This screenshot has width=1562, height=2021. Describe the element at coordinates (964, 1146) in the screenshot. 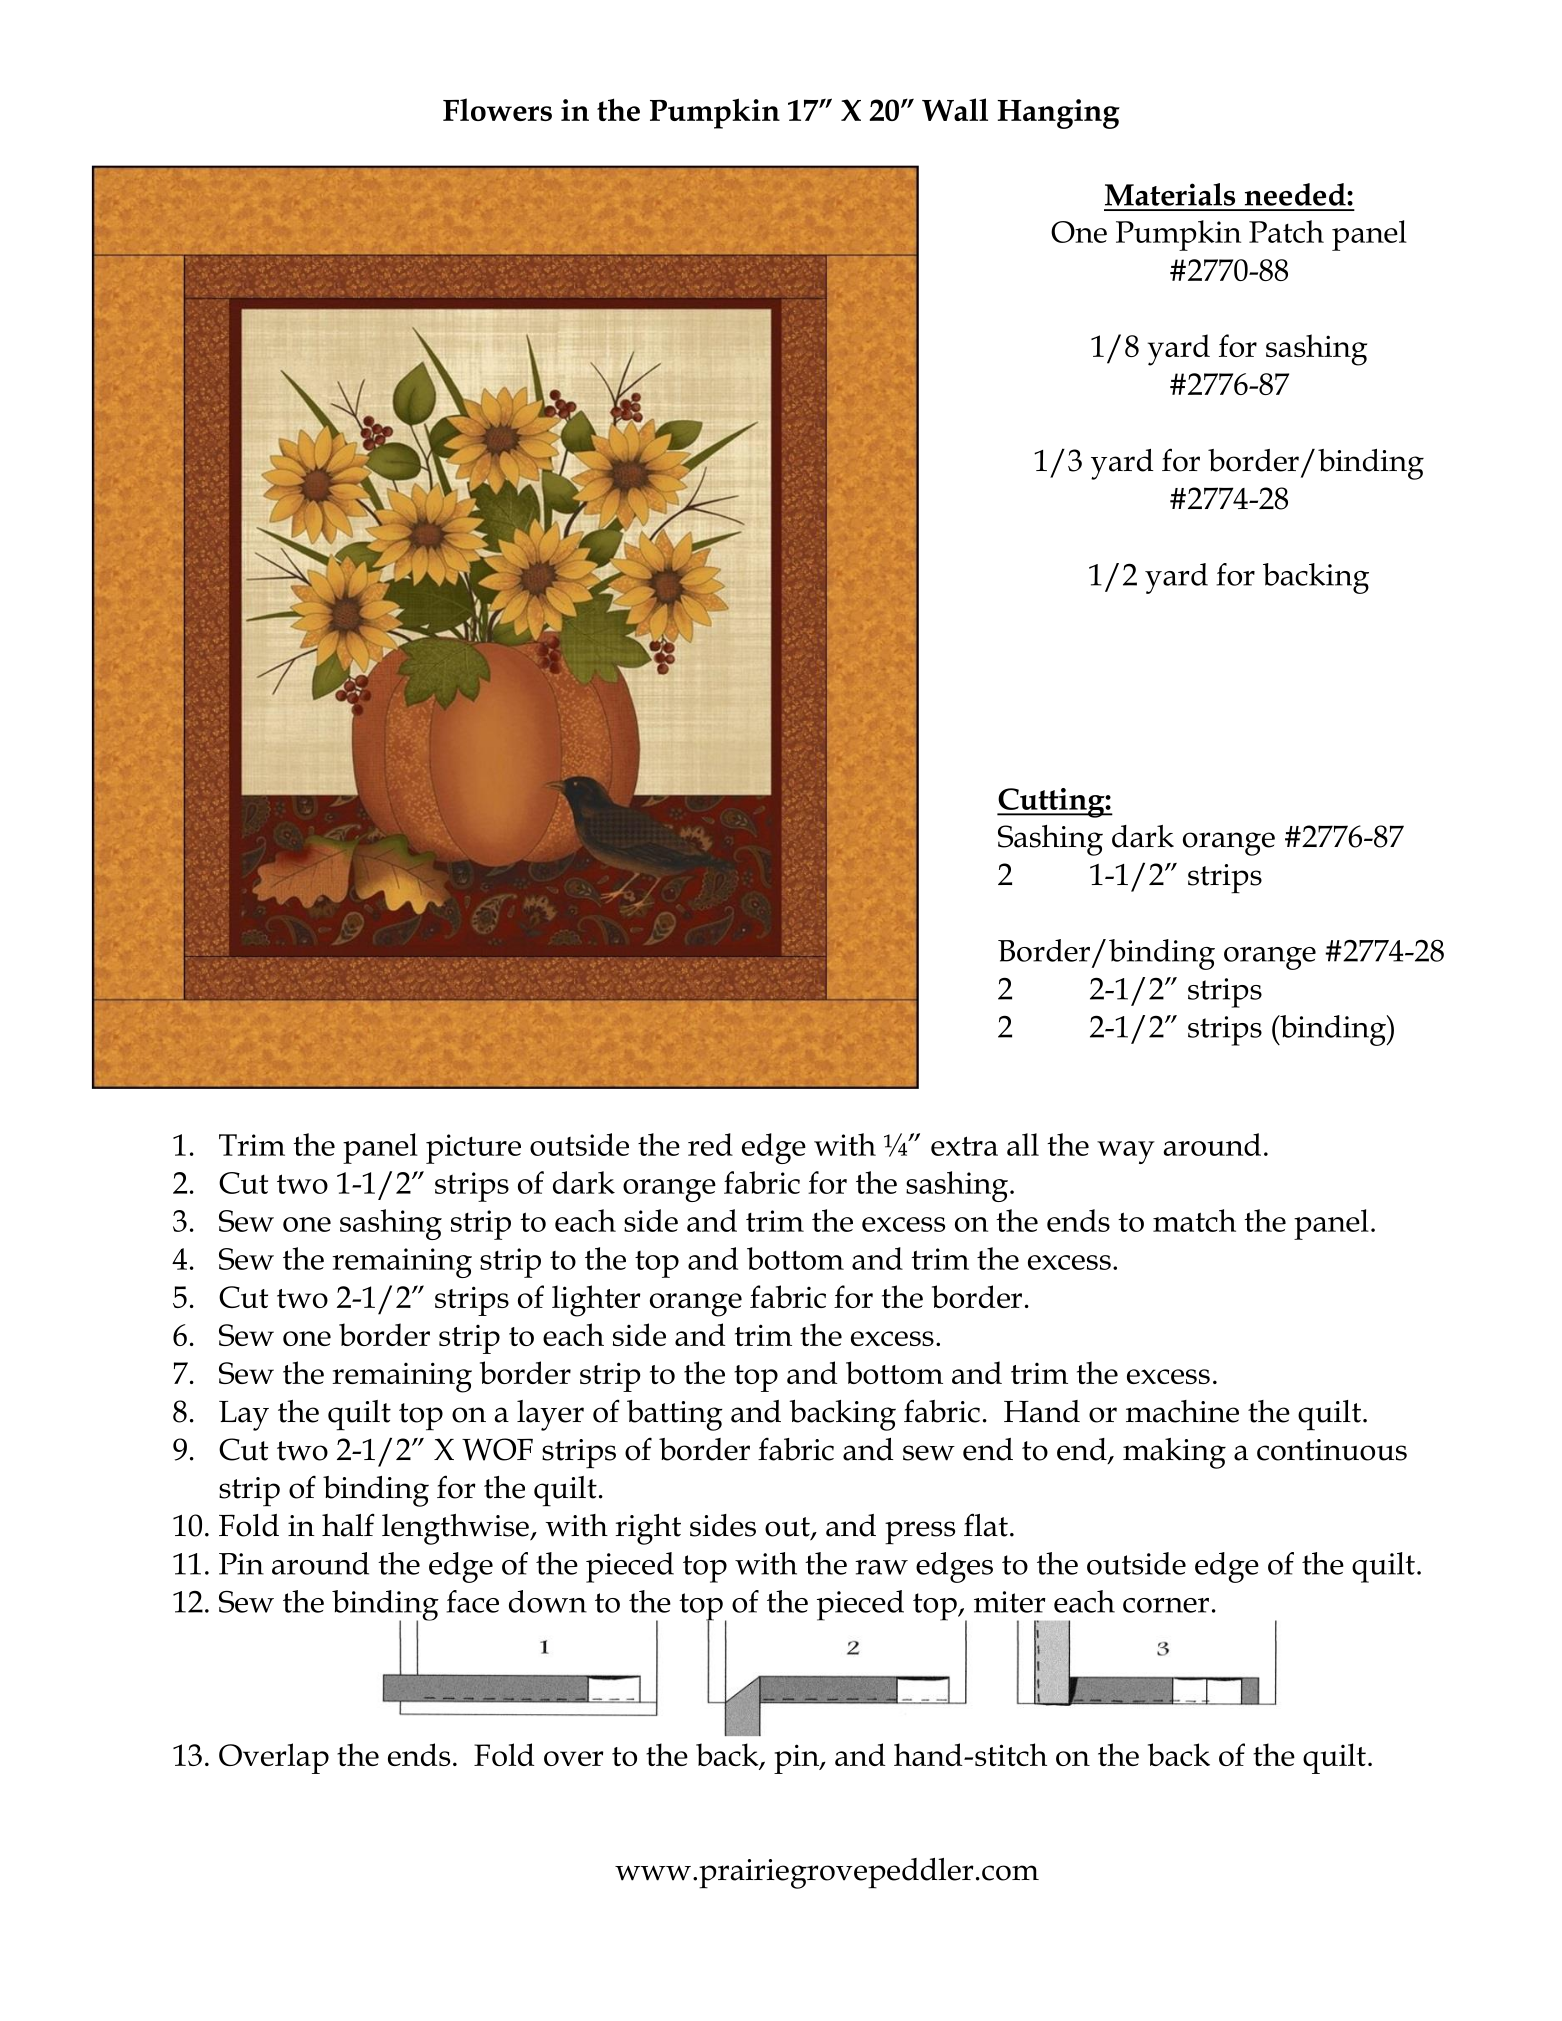

I see `extra` at that location.
